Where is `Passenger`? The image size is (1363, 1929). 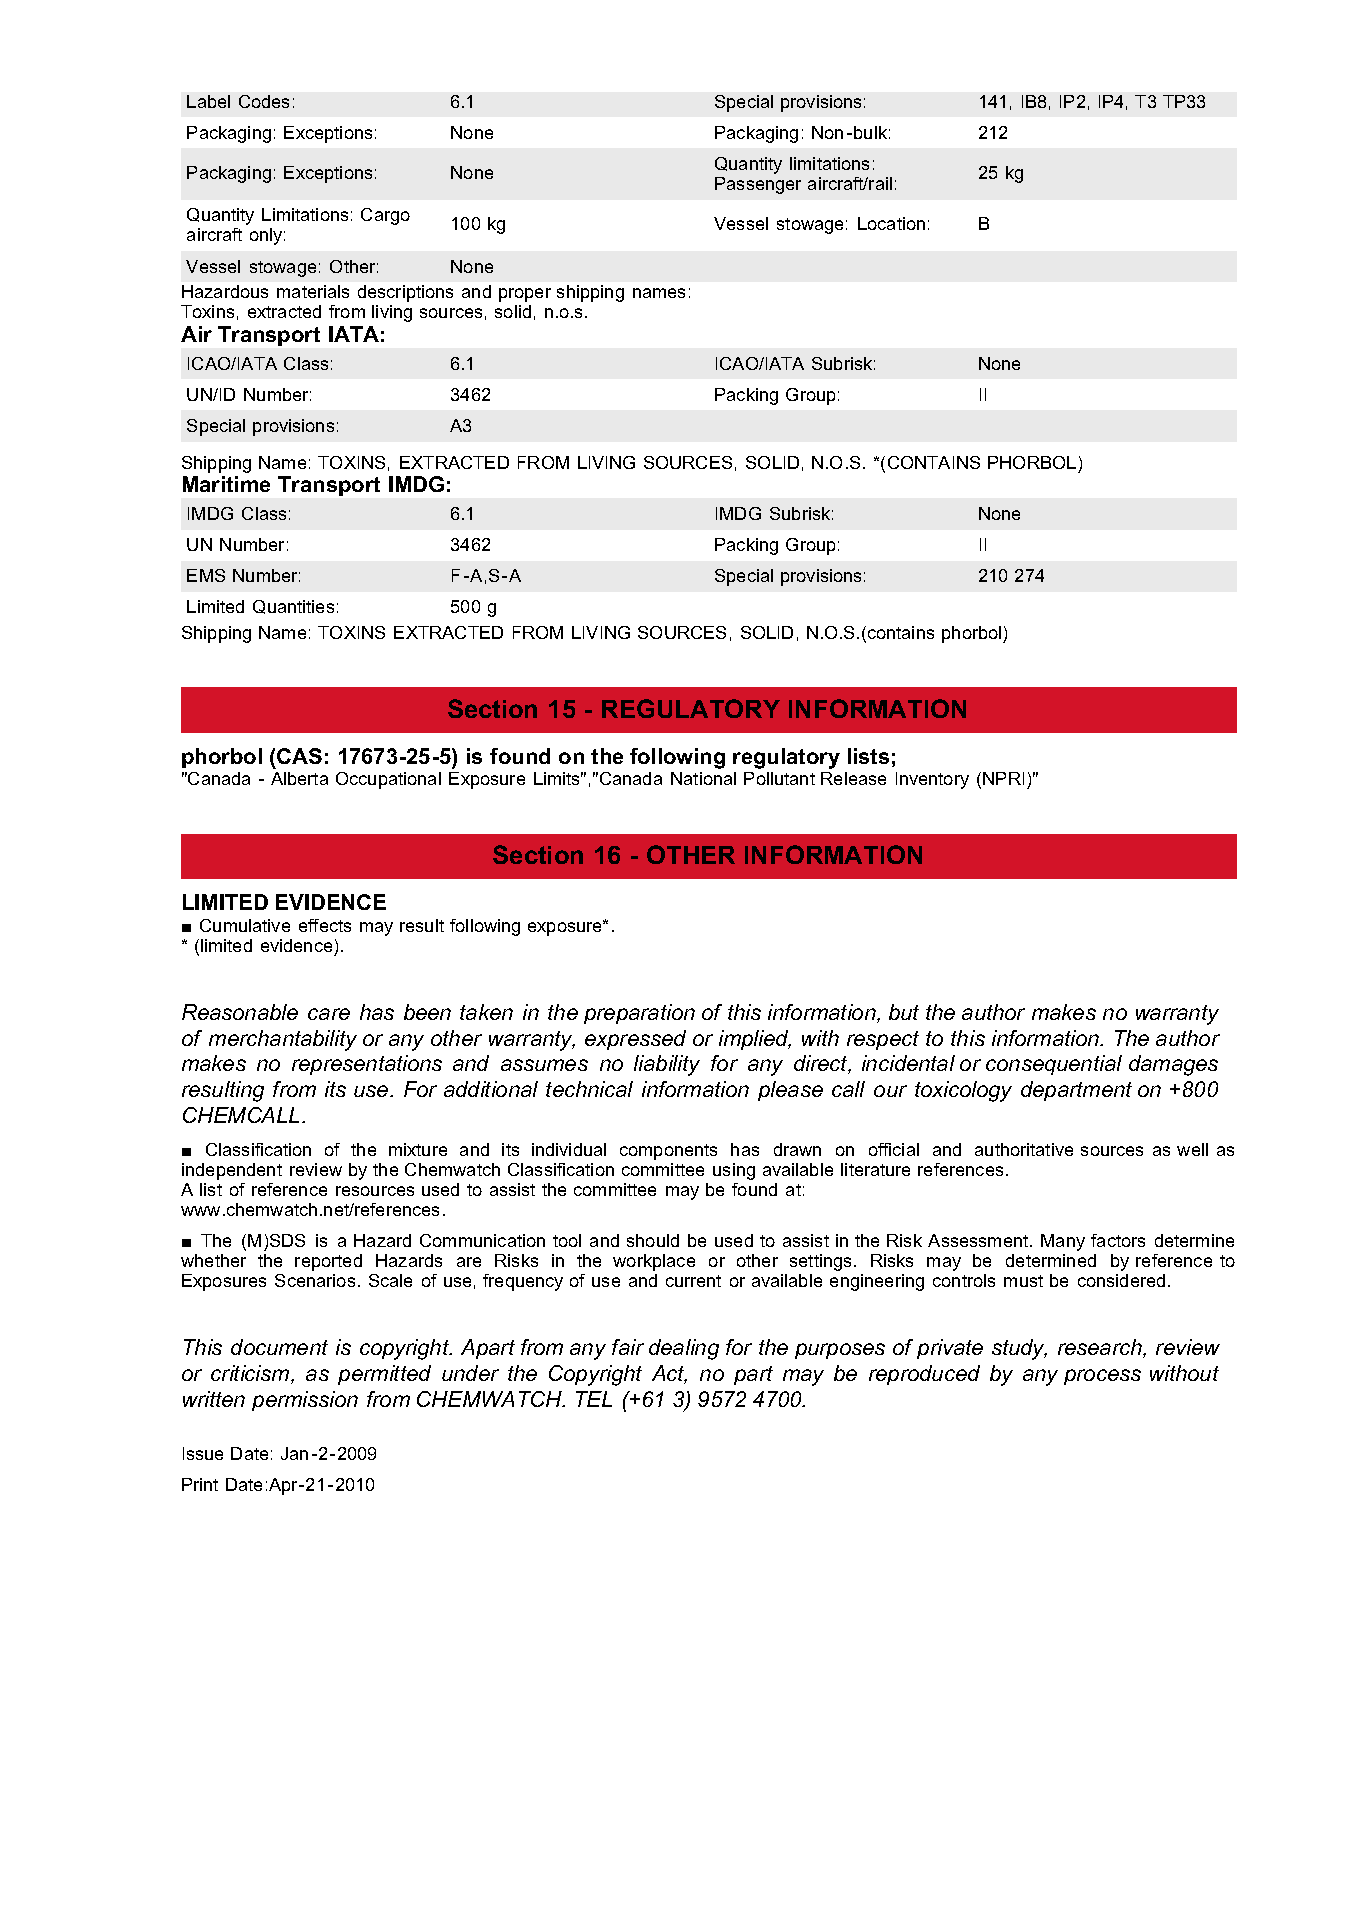 Passenger is located at coordinates (758, 185).
